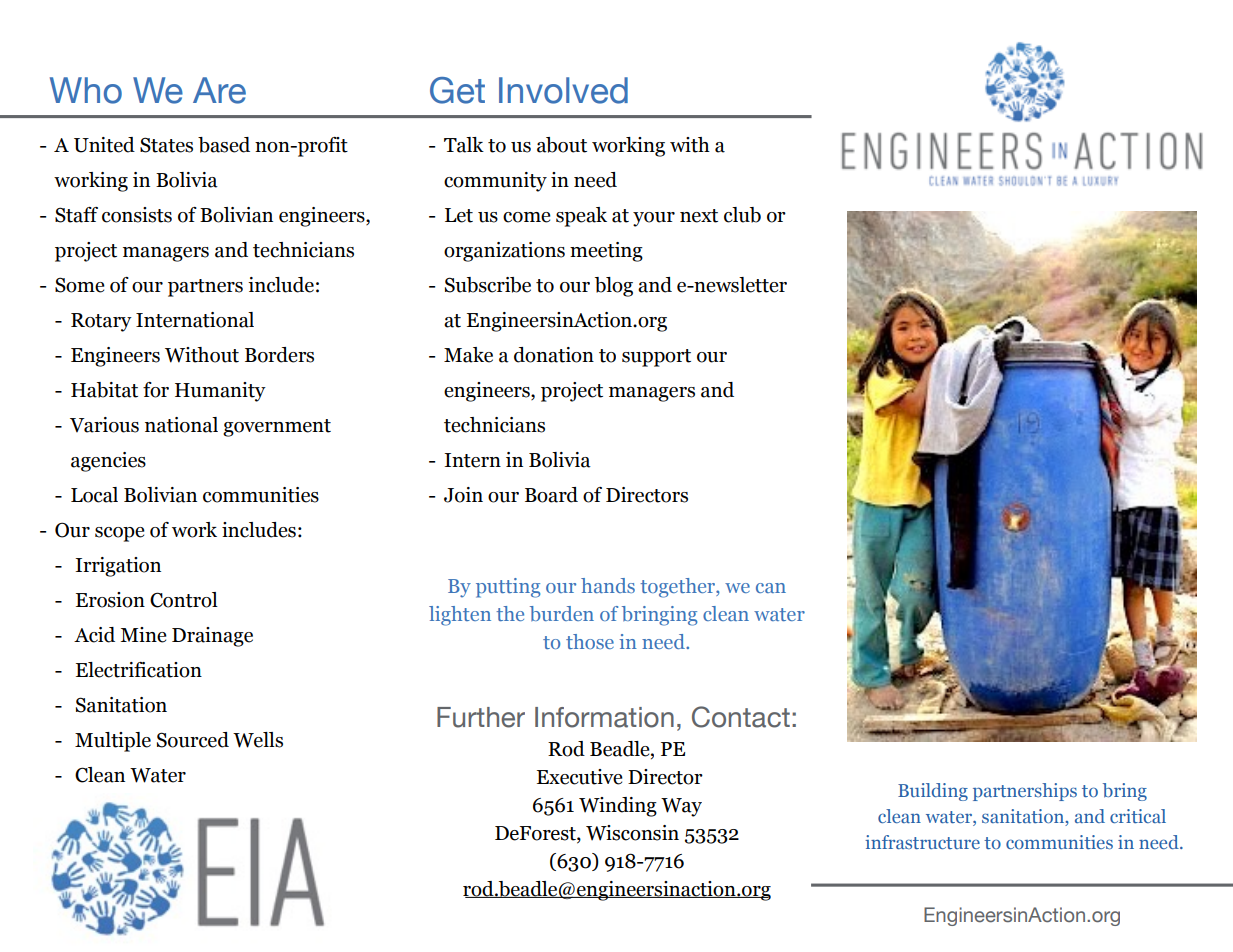  I want to click on Borders, so click(279, 355).
